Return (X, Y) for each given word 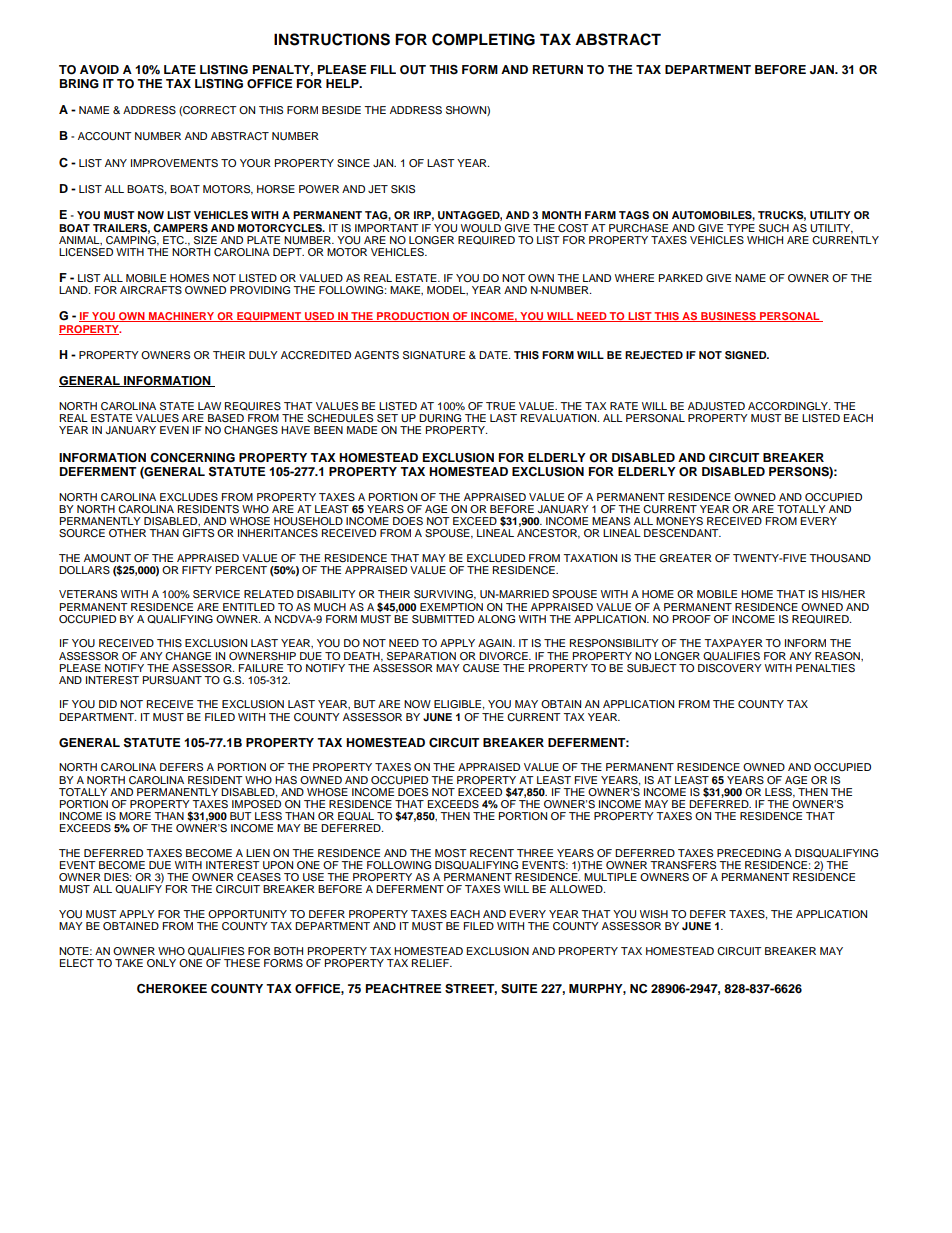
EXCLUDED (496, 558)
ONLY (161, 963)
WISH (654, 914)
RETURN (558, 70)
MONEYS (679, 521)
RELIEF (432, 963)
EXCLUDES (189, 497)
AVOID (99, 70)
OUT (413, 70)
